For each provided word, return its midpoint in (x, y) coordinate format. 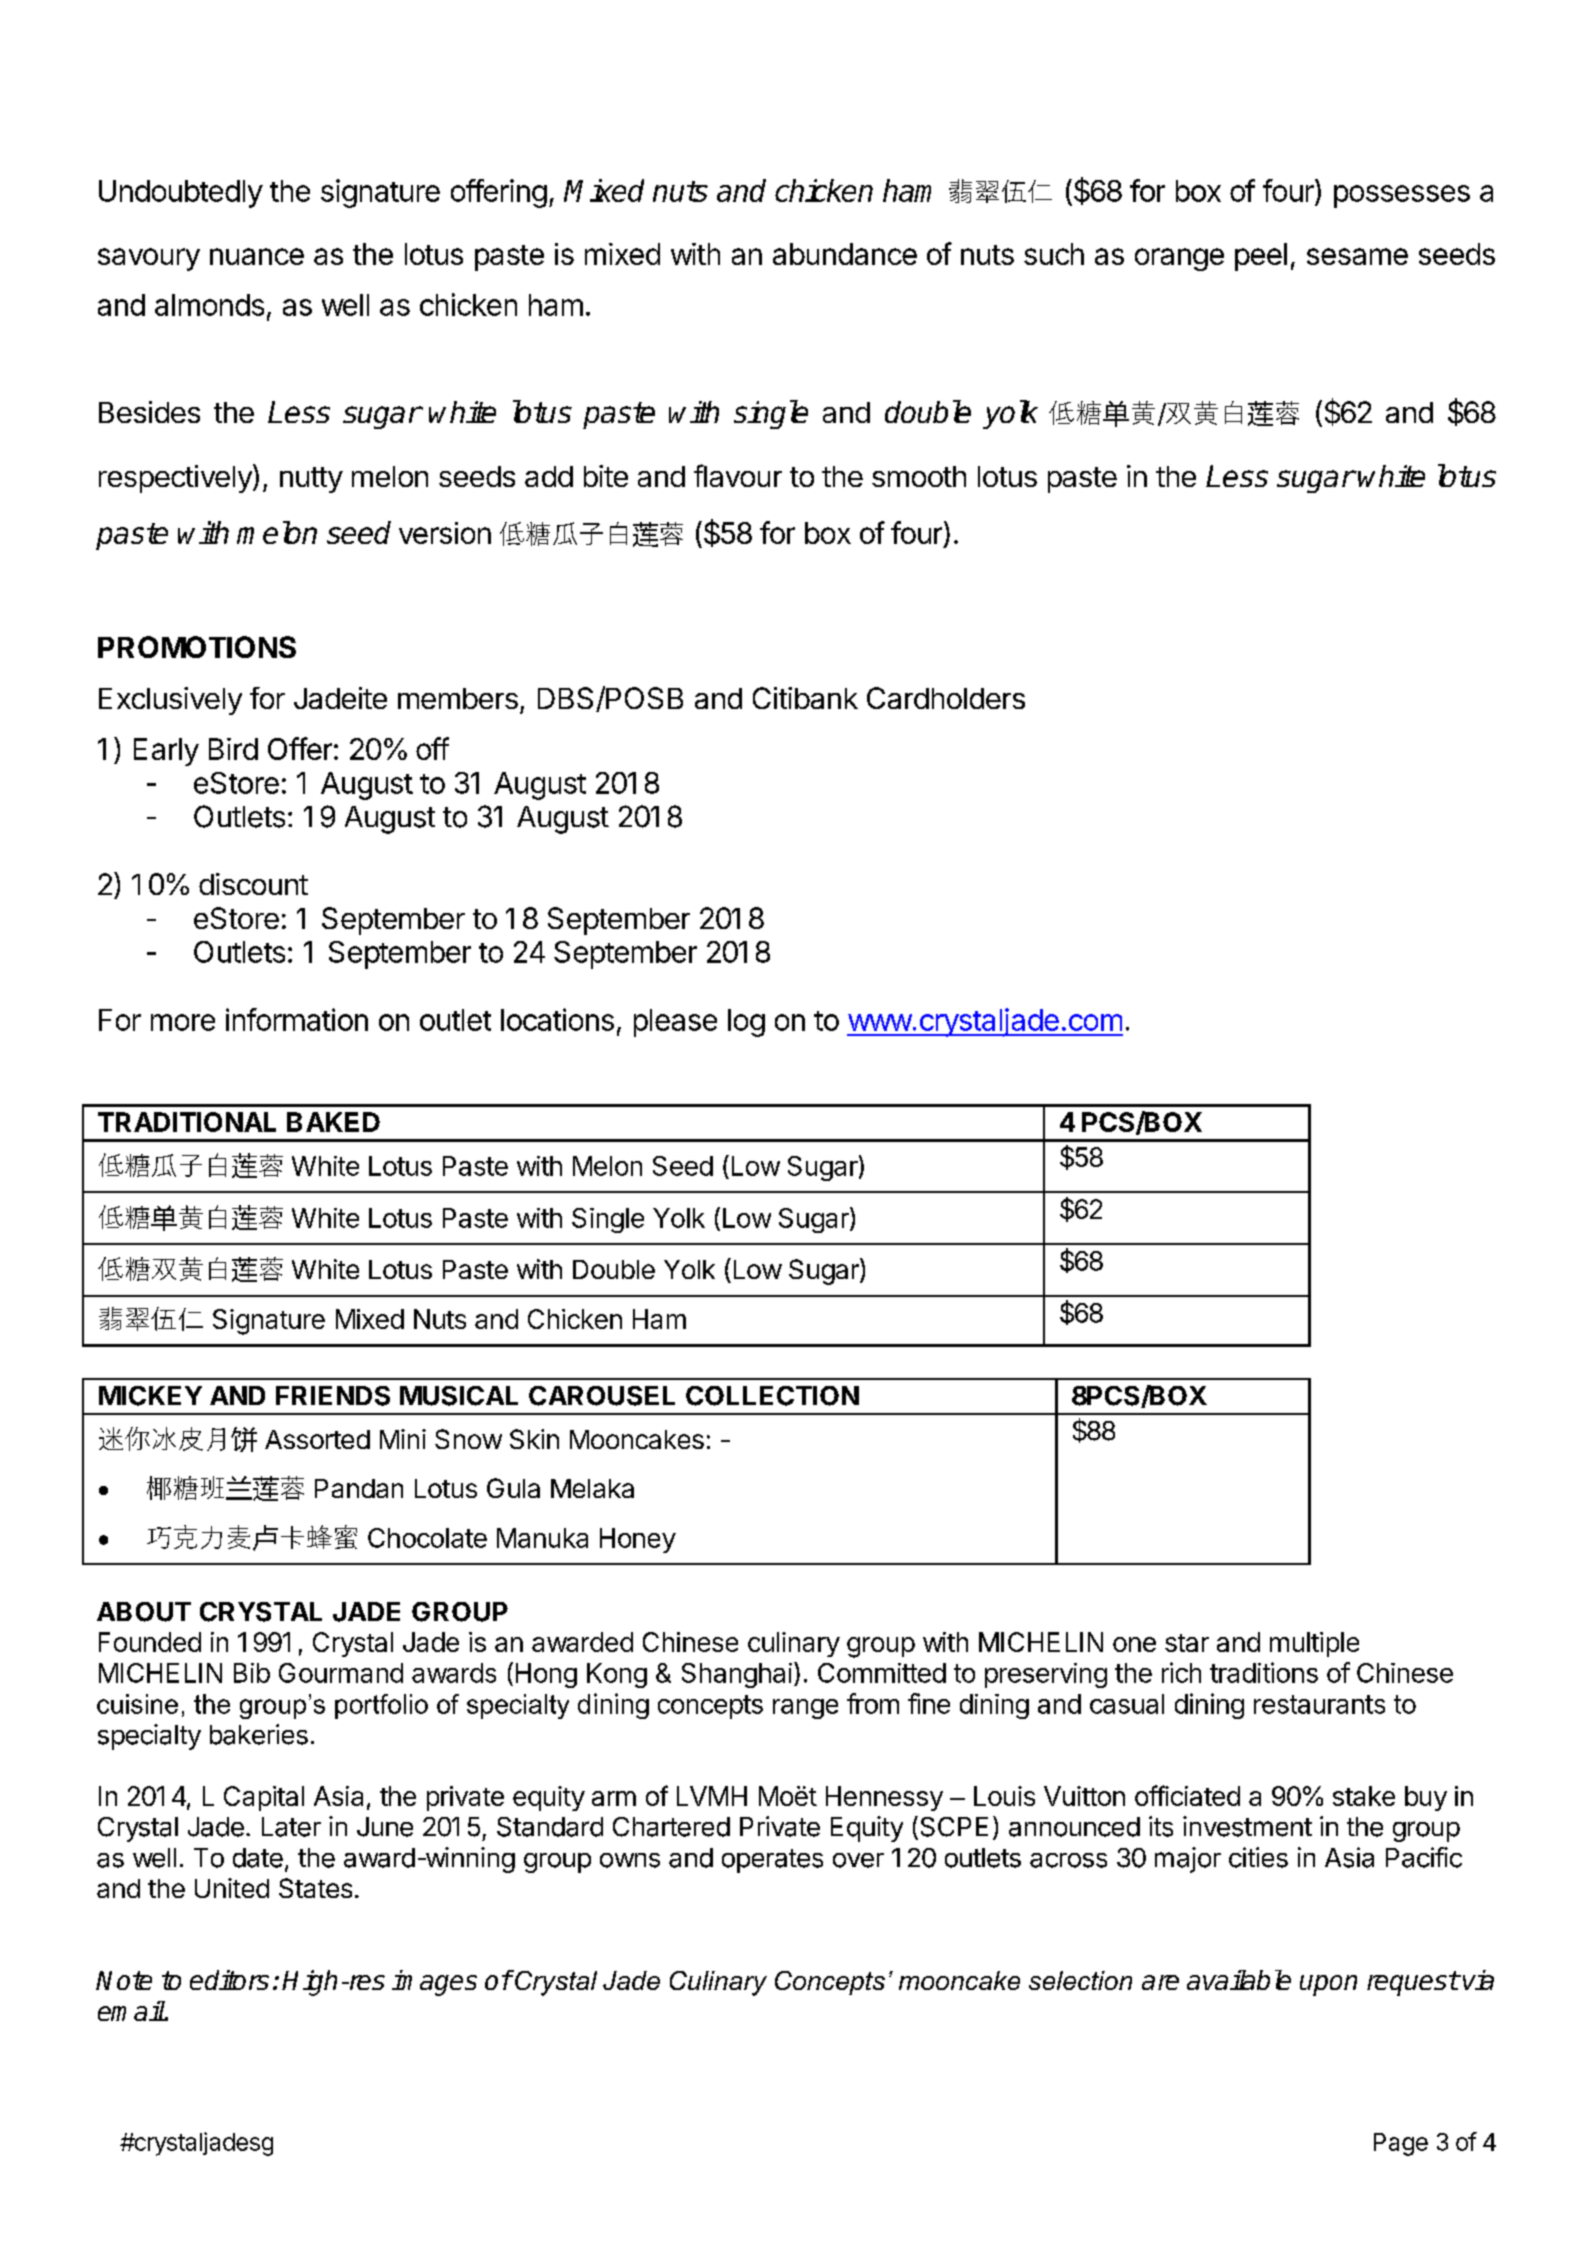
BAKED (333, 1122)
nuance (257, 256)
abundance (845, 254)
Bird (233, 749)
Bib (252, 1673)
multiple (1314, 1644)
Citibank (805, 698)
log (746, 1023)
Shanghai (737, 1675)
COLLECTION (772, 1396)
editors (229, 1980)
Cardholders (946, 698)
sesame (1357, 256)
